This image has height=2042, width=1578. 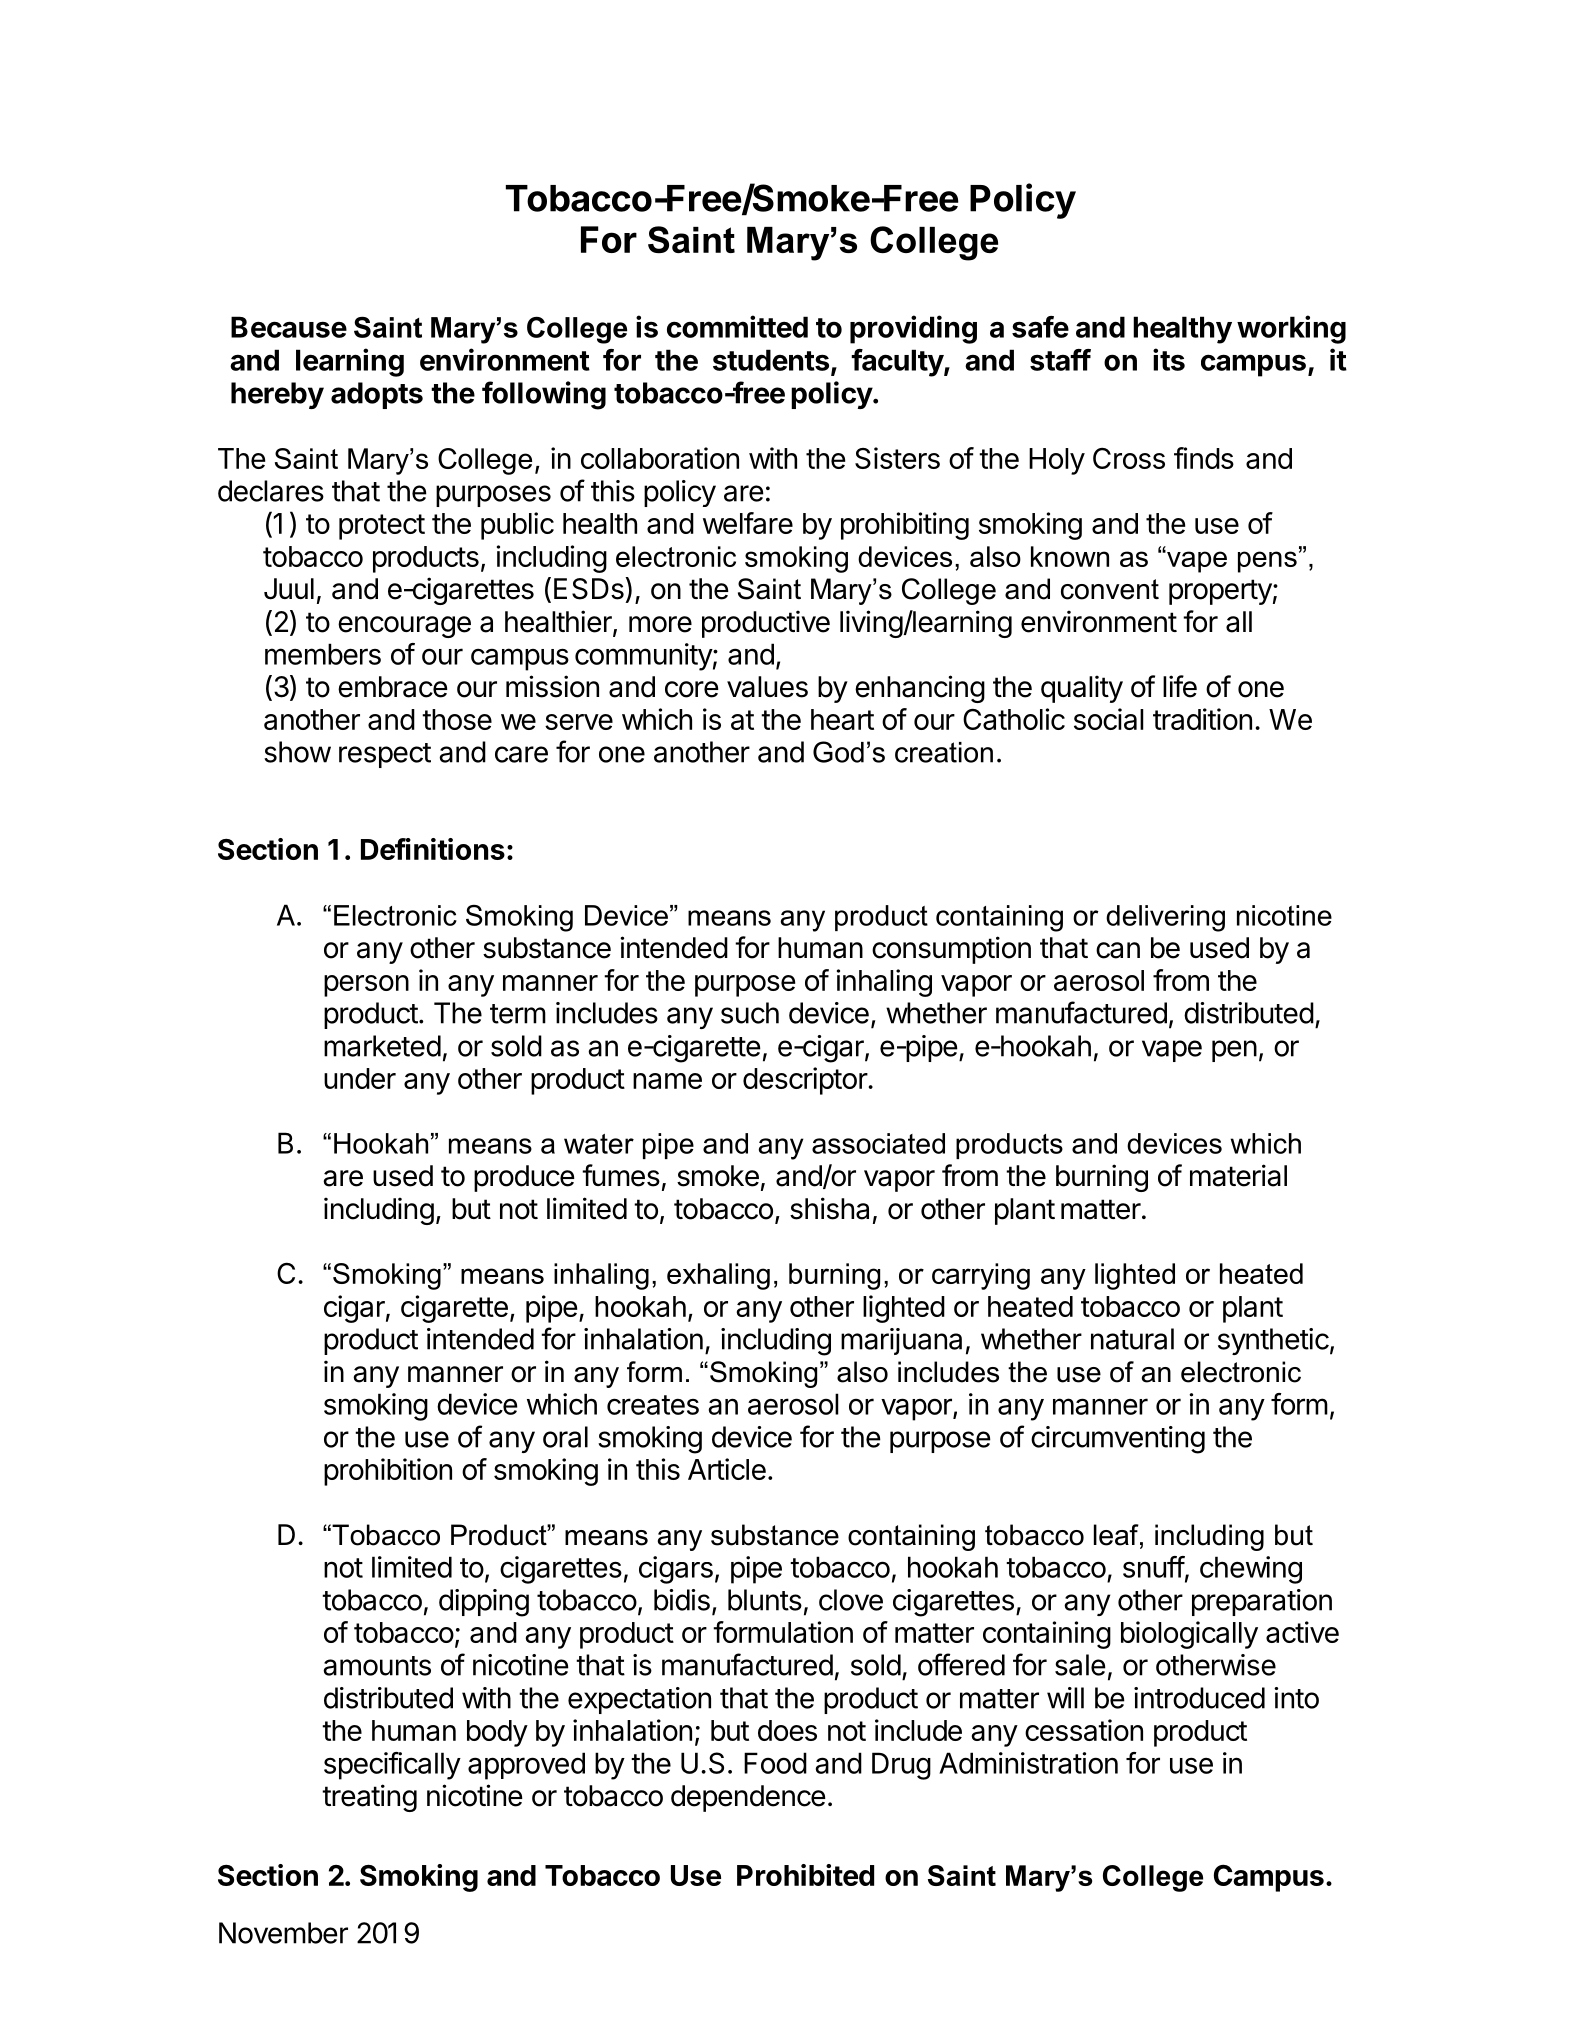 I want to click on prohibition, so click(x=388, y=1472).
